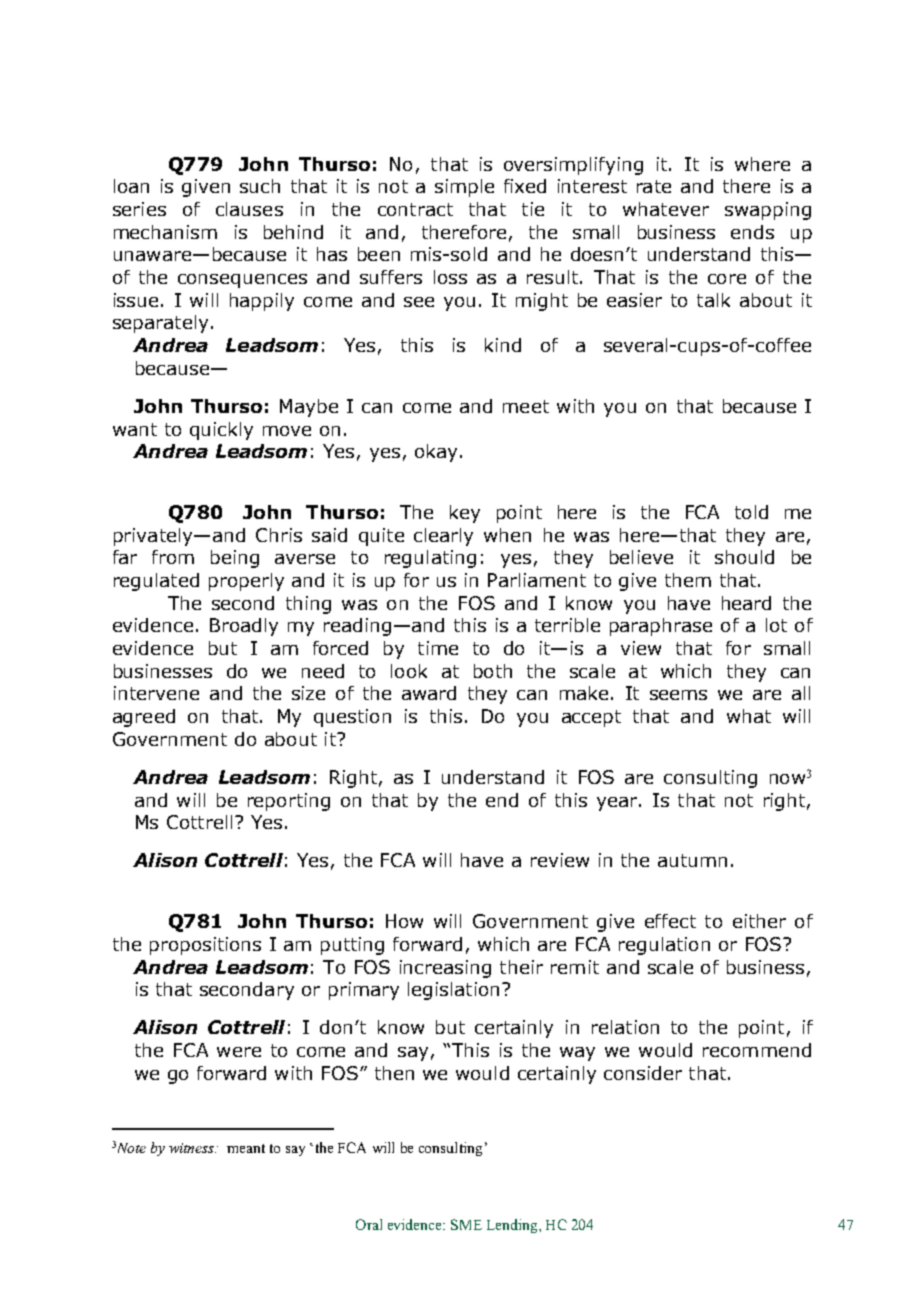 Image resolution: width=924 pixels, height=1308 pixels. I want to click on clauses, so click(249, 209).
